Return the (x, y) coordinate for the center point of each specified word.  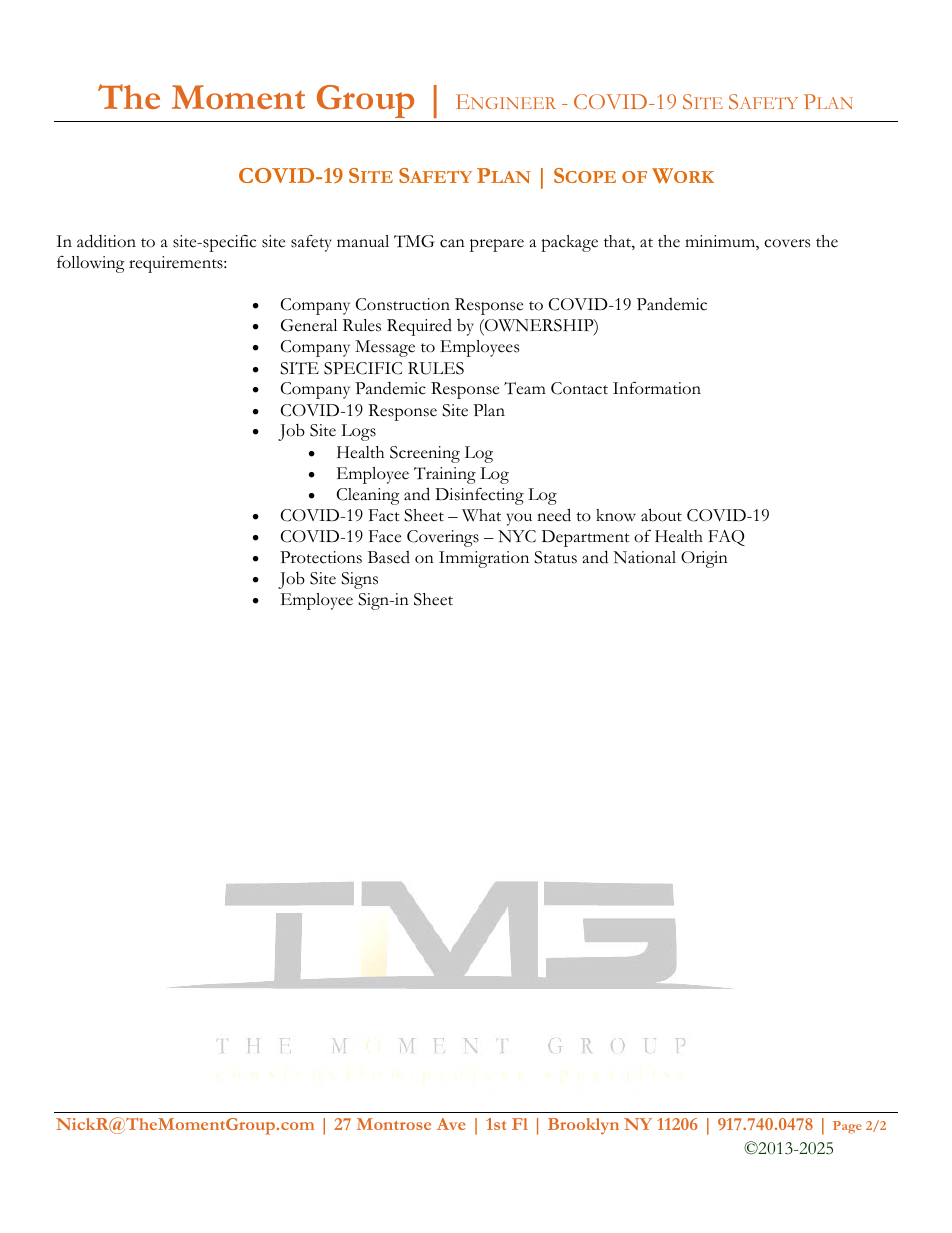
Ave (451, 1124)
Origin (704, 559)
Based (389, 557)
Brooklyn (583, 1126)
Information (657, 388)
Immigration (484, 559)
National (644, 557)
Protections (321, 557)
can (452, 243)
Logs (358, 432)
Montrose (394, 1124)
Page (847, 1127)
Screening (425, 454)
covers (787, 243)
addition (106, 241)
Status (555, 557)
